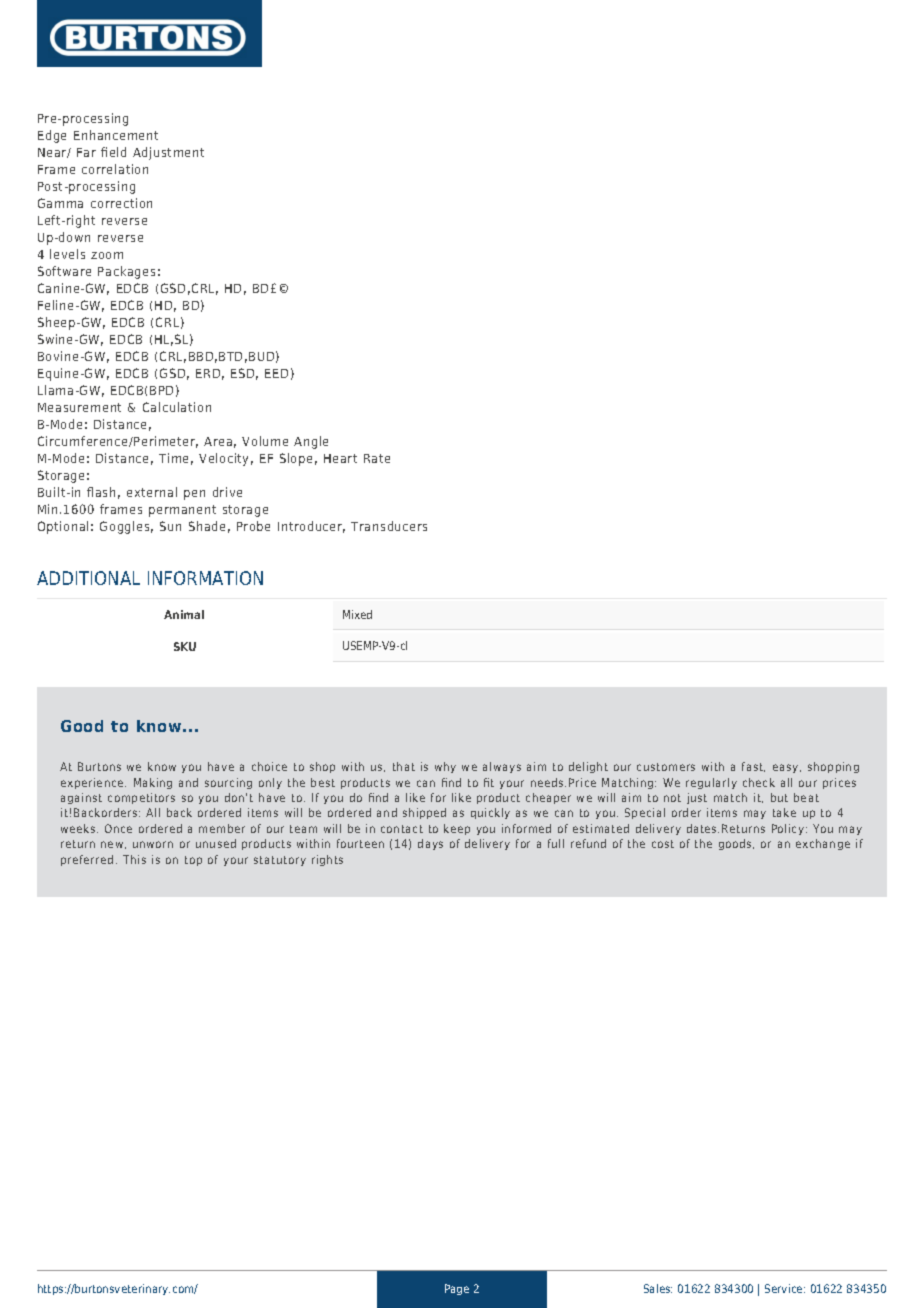 The width and height of the screenshot is (924, 1308). What do you see at coordinates (663, 844) in the screenshot?
I see `cost` at bounding box center [663, 844].
